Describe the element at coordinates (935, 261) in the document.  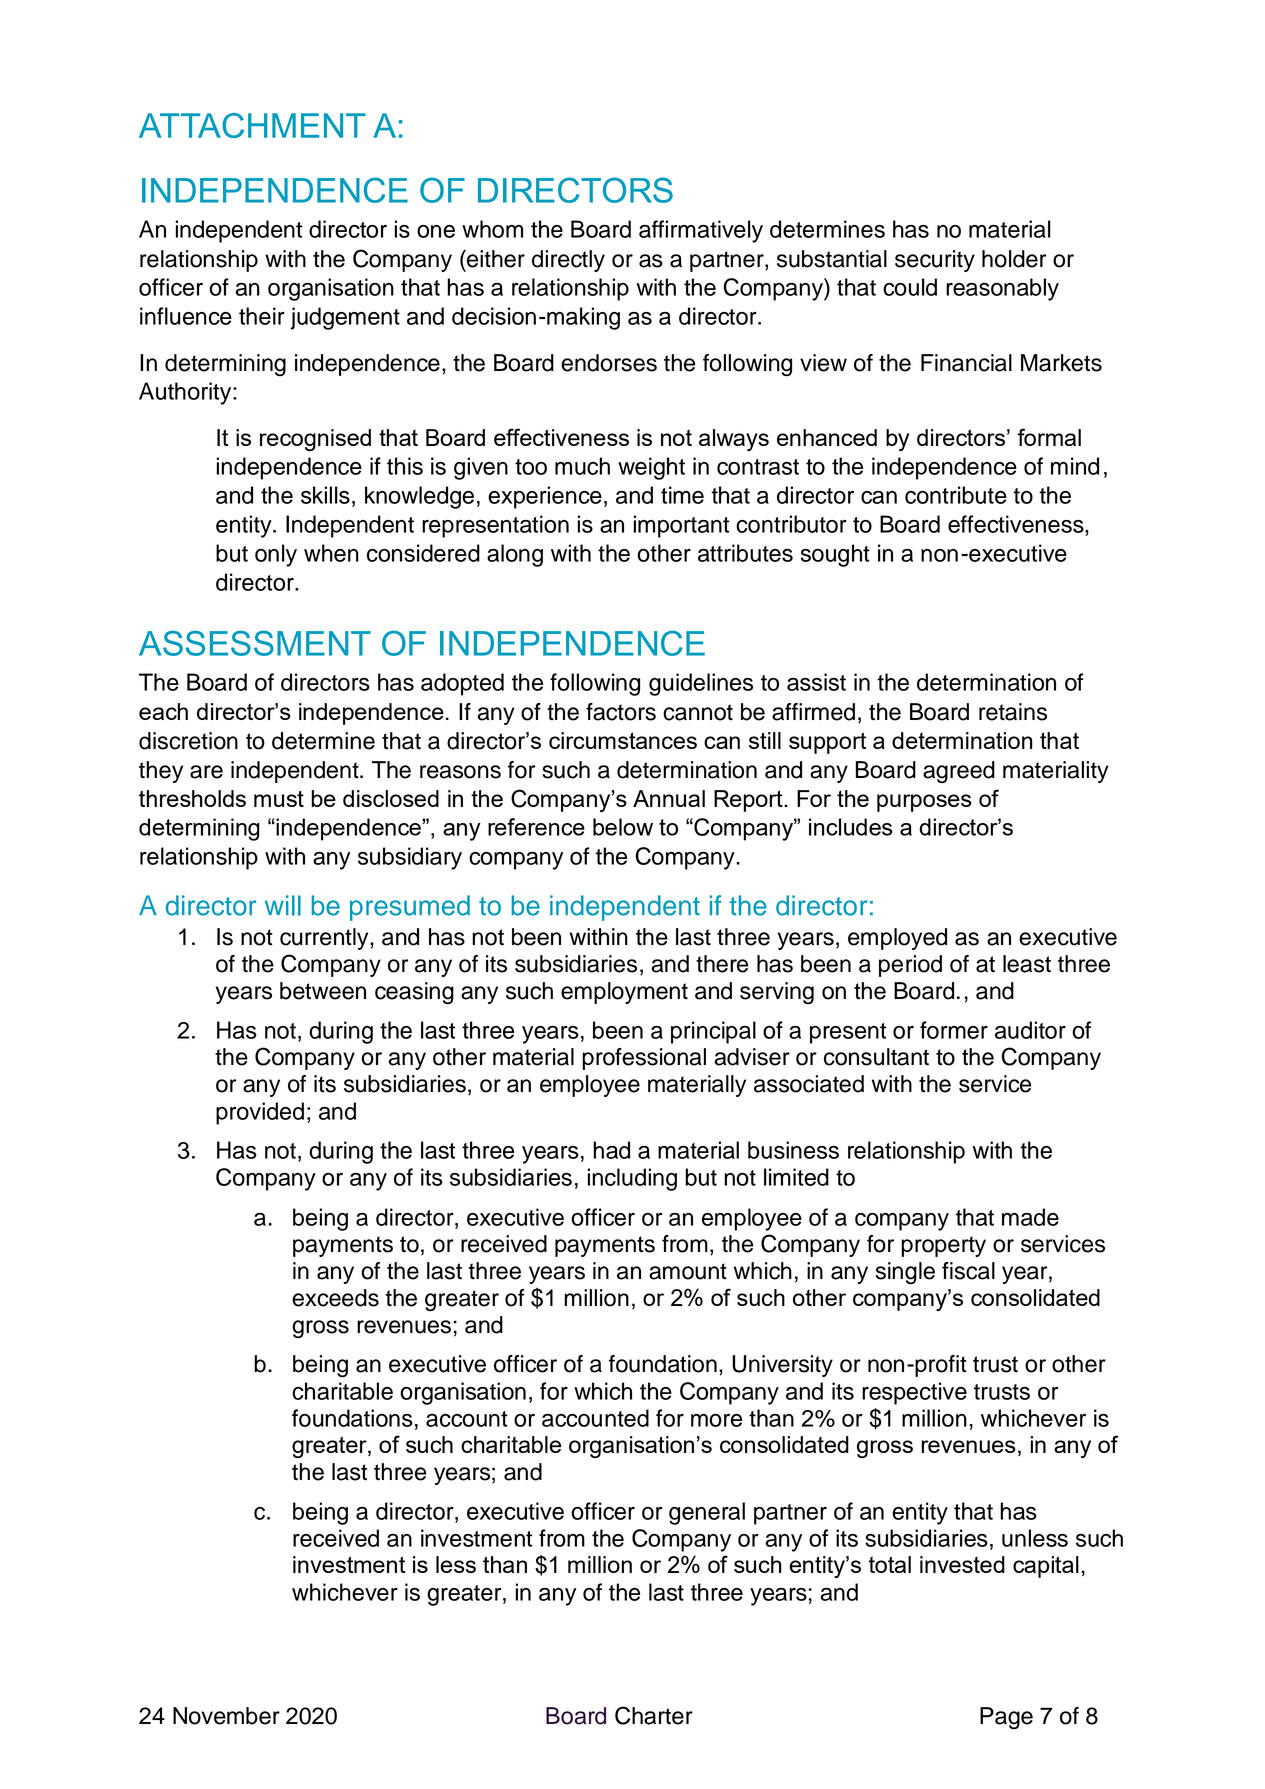
I see `security` at that location.
